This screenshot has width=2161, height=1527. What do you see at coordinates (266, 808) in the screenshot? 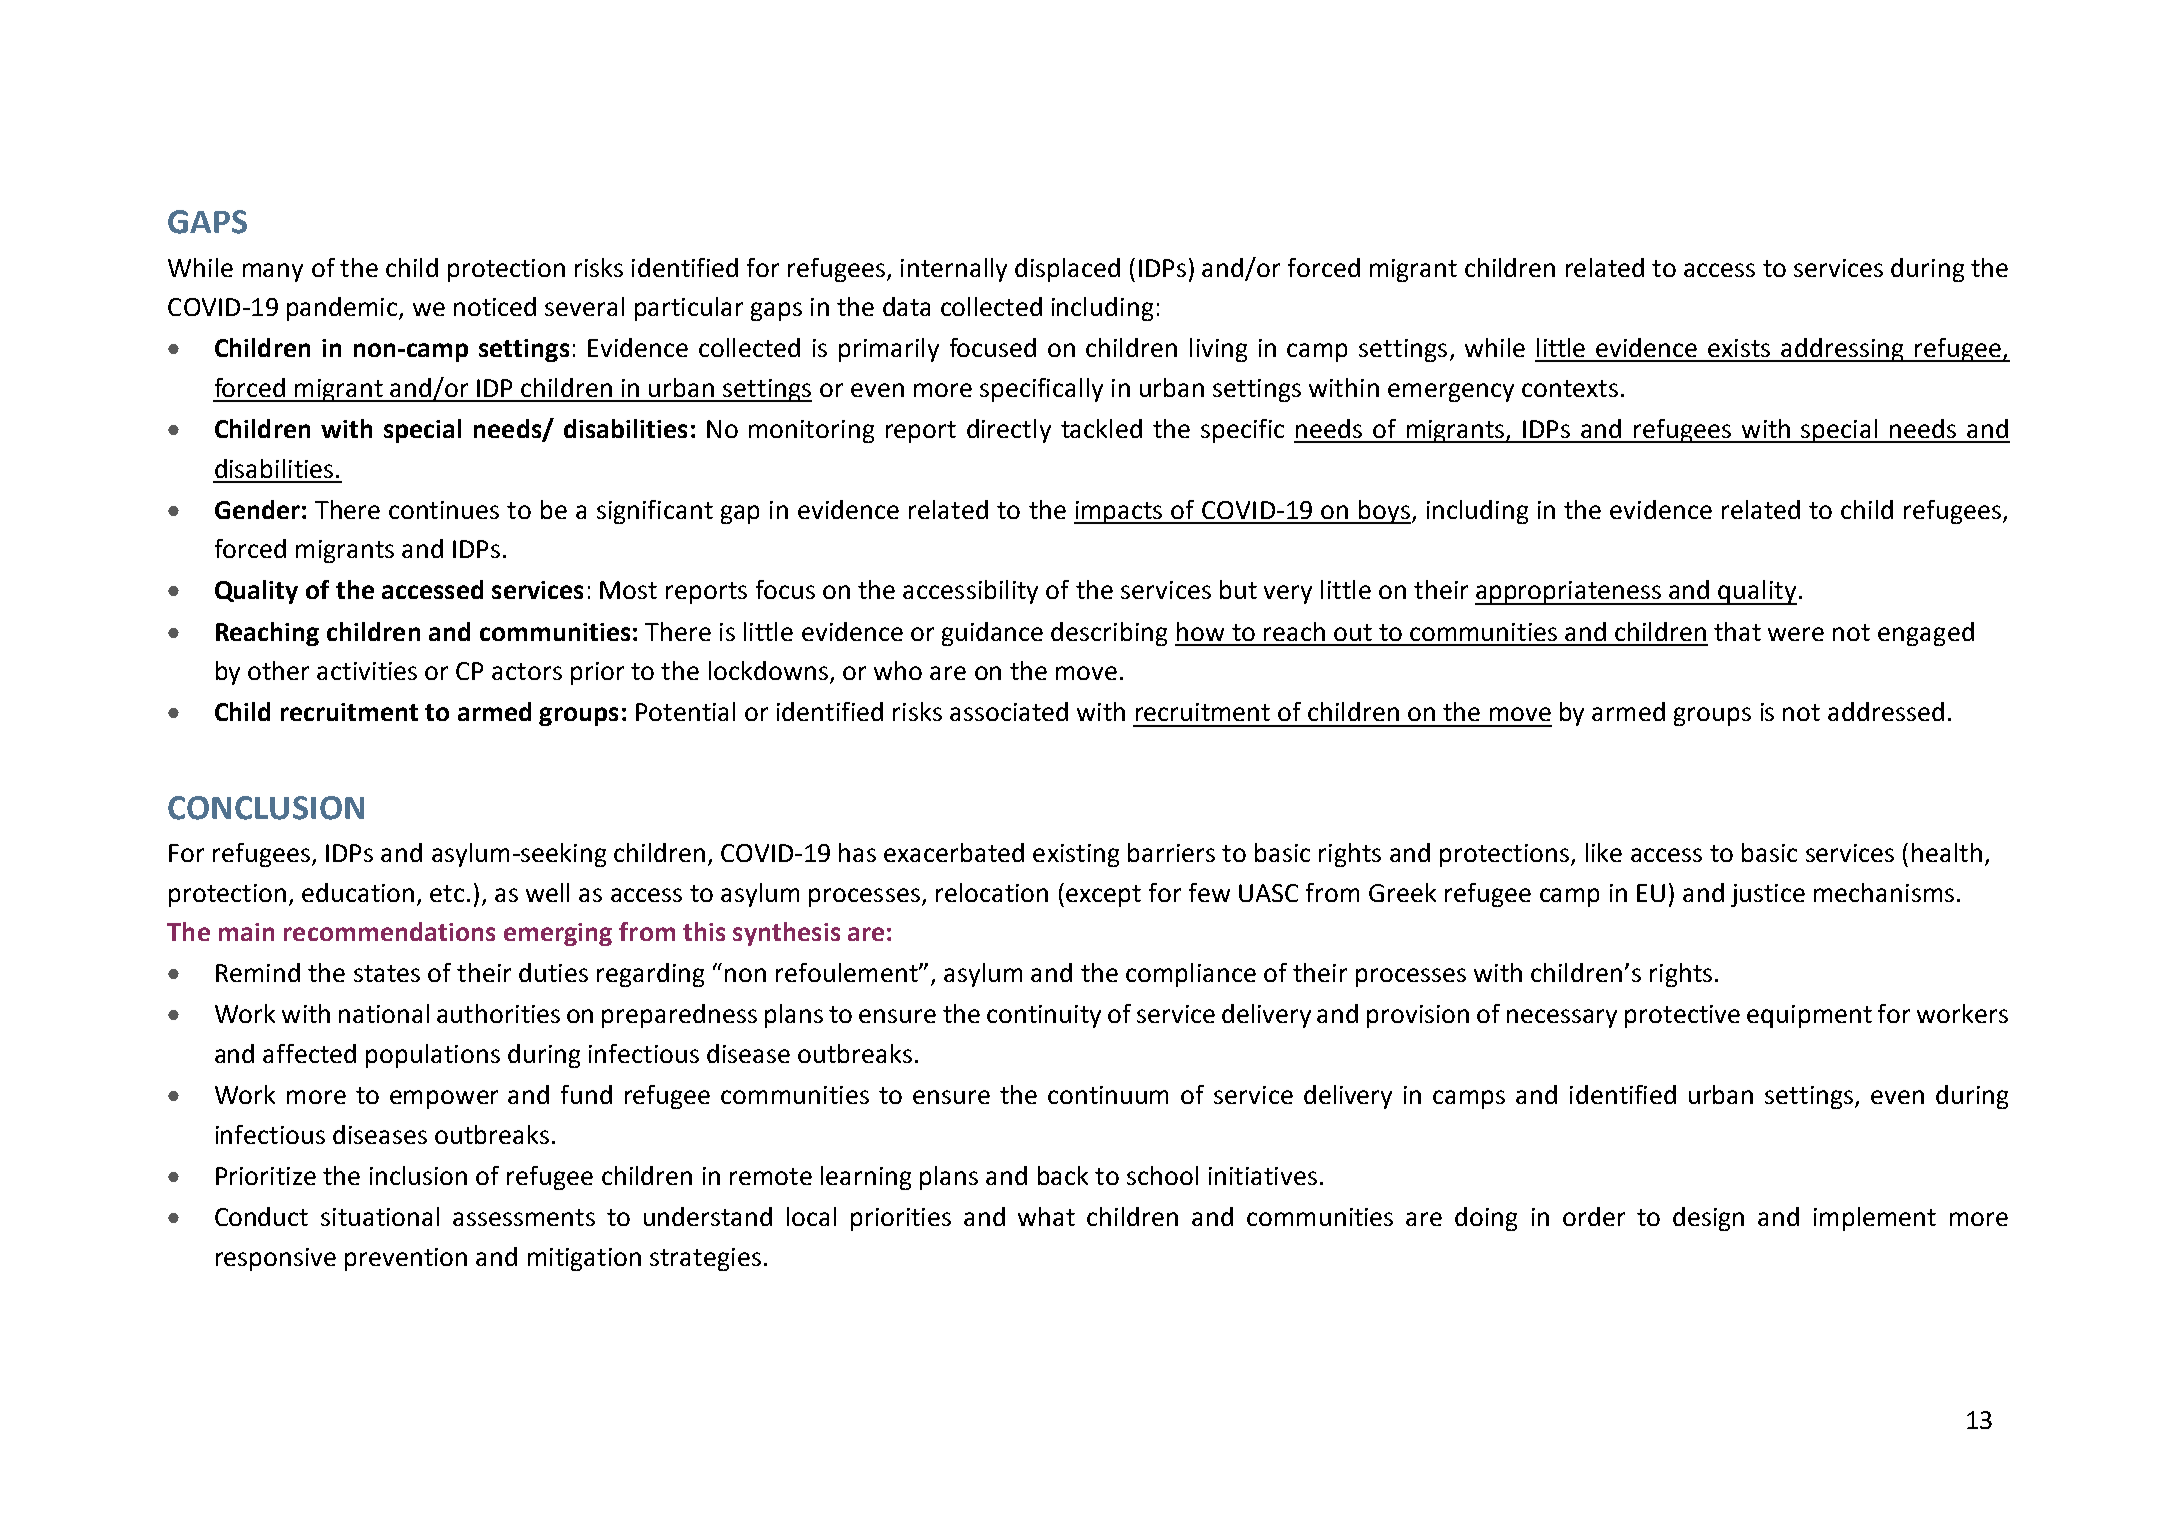
I see `CONCLUSION` at bounding box center [266, 808].
